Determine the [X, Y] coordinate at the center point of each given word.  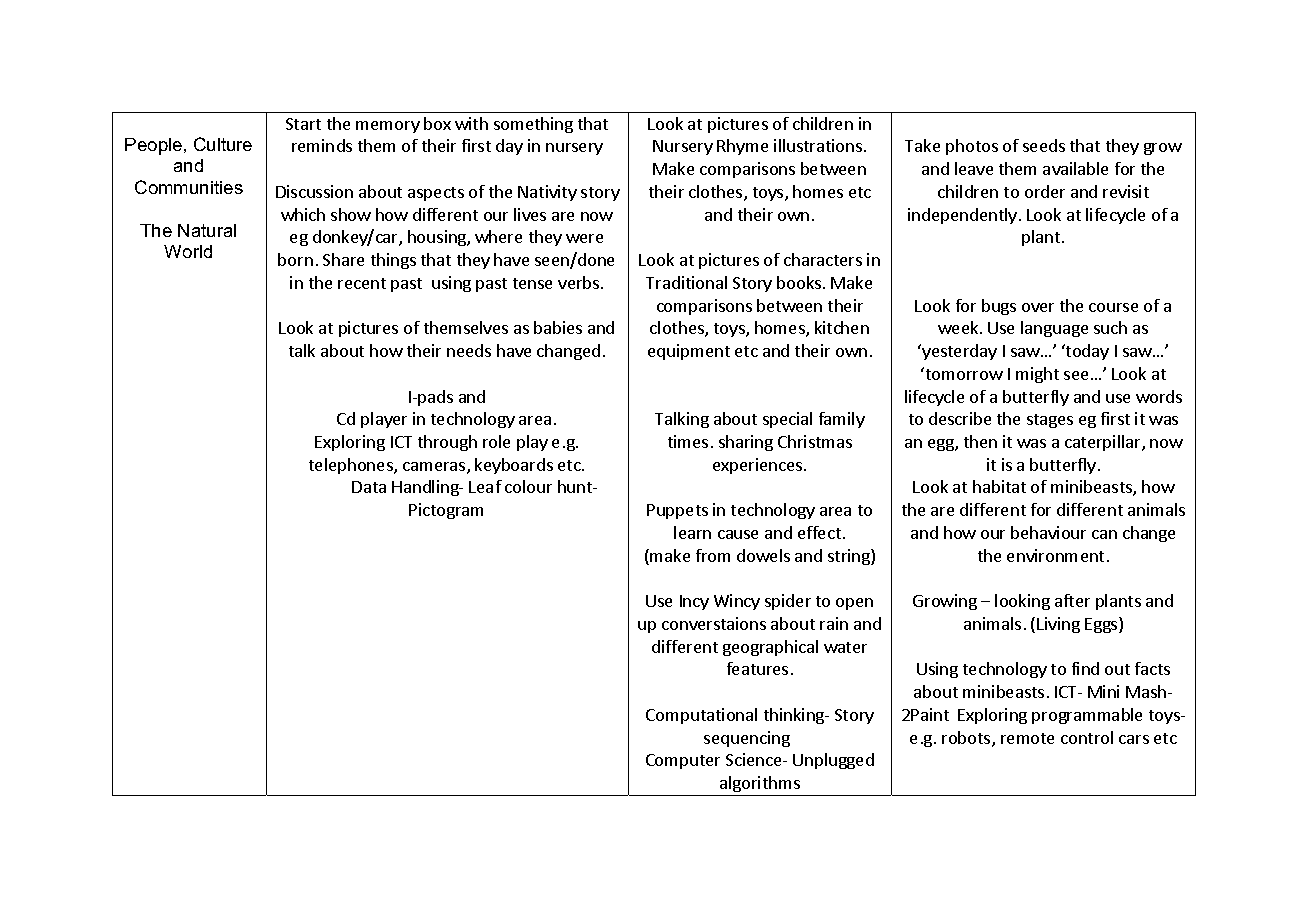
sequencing [747, 739]
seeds [1044, 145]
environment [1055, 555]
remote [1027, 738]
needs [469, 350]
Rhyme [742, 147]
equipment [689, 352]
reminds [322, 145]
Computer [683, 761]
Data [369, 487]
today [1086, 352]
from [713, 555]
